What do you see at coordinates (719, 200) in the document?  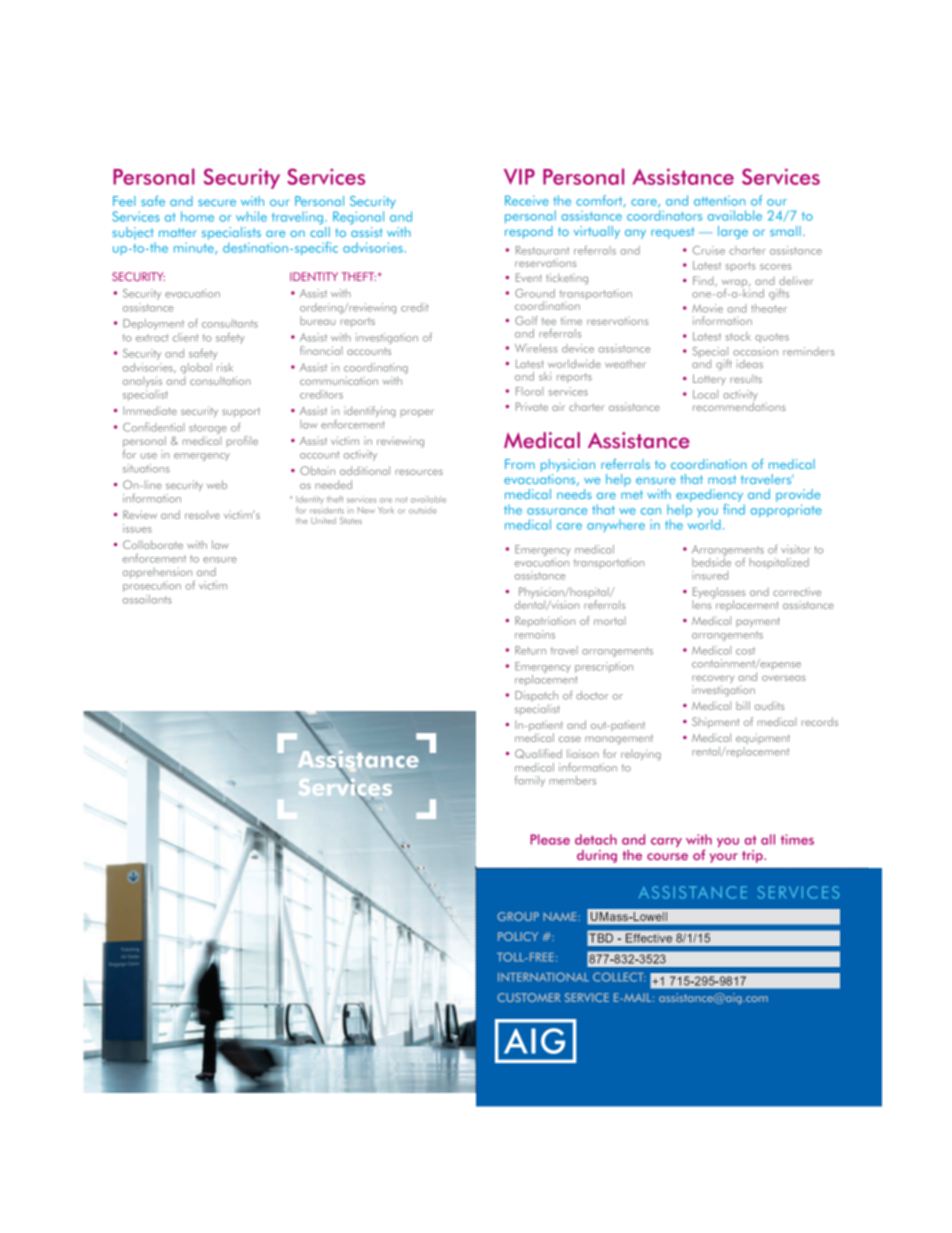 I see `attention` at bounding box center [719, 200].
